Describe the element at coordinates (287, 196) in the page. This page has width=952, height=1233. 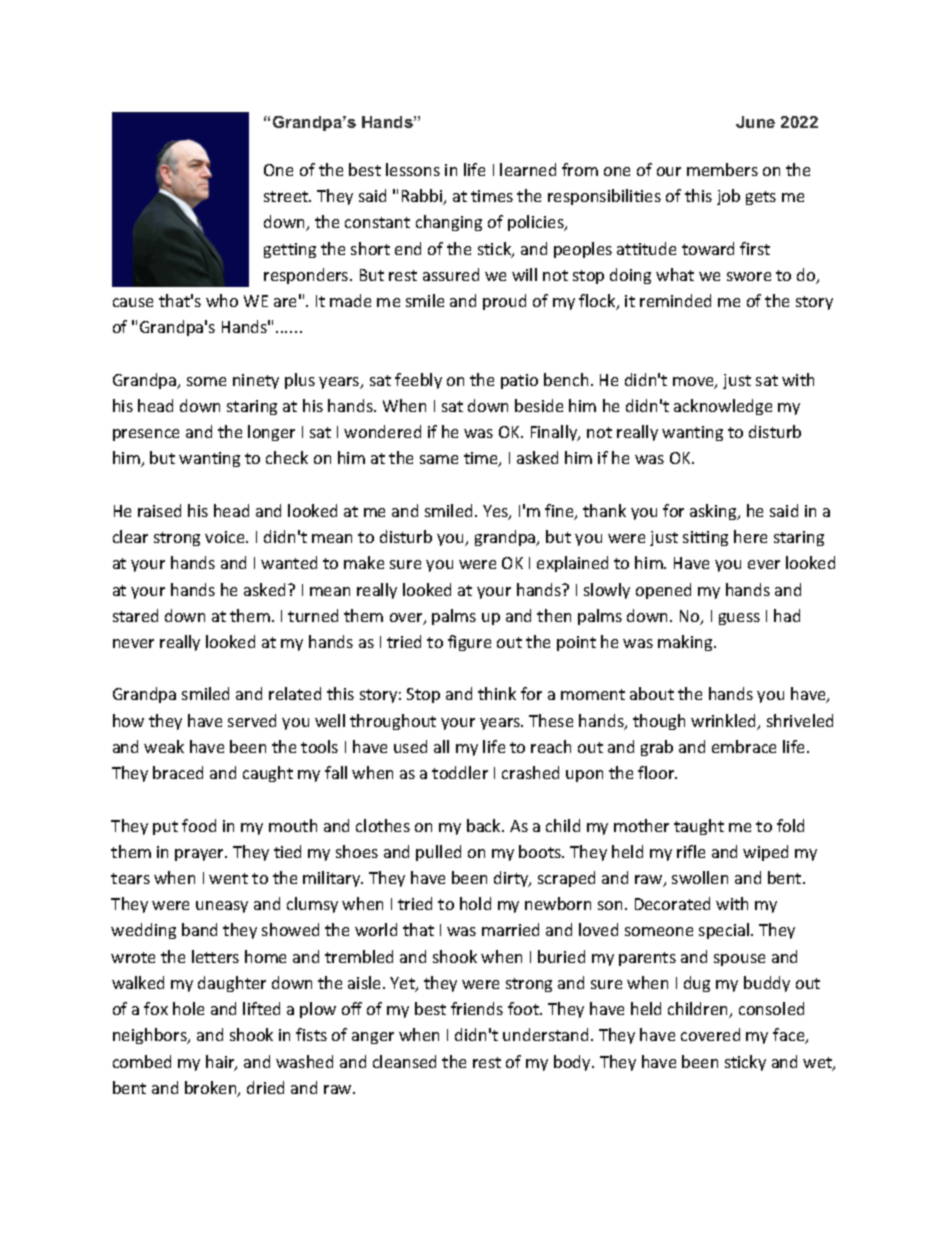
I see `street` at that location.
